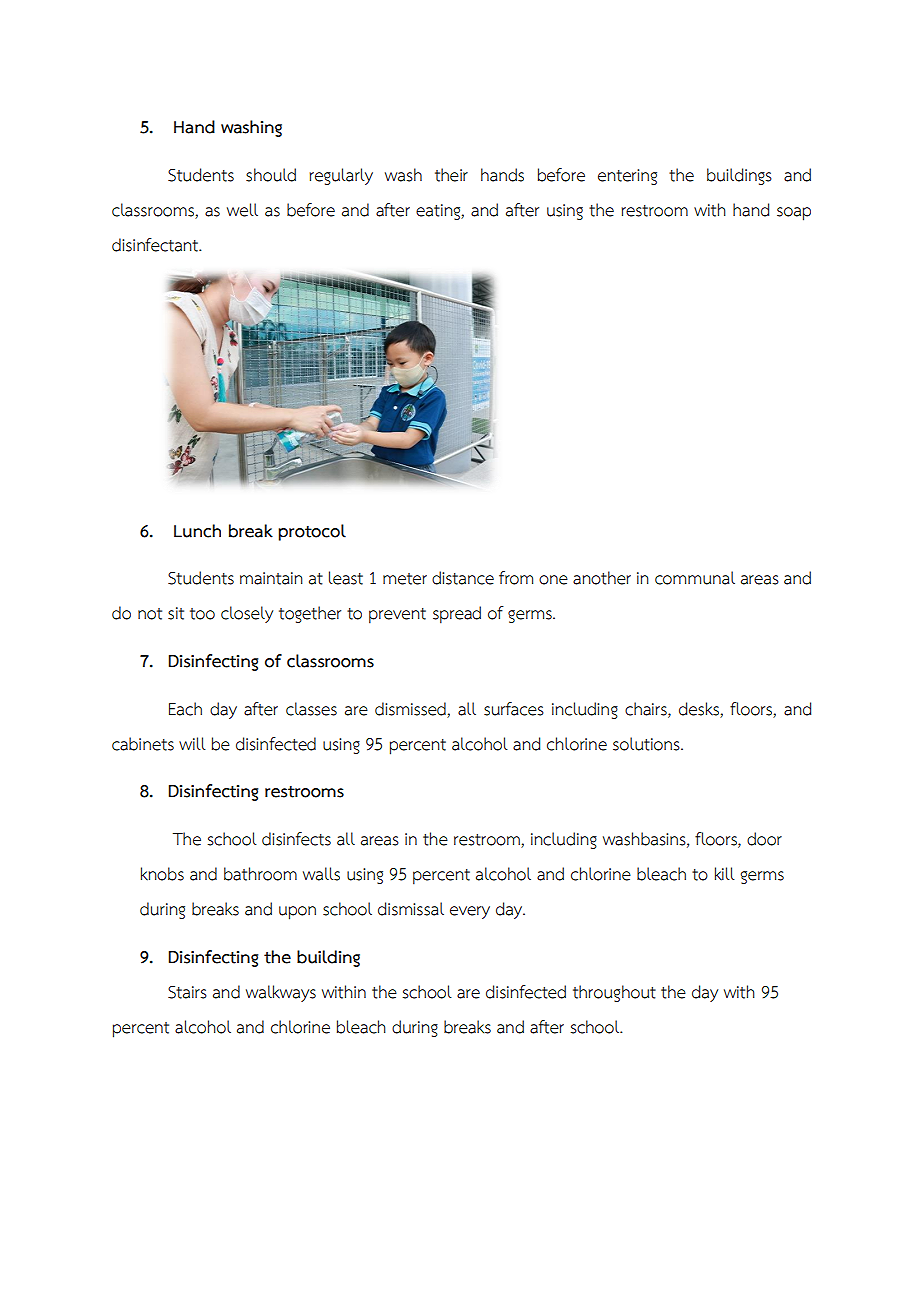 This image has width=924, height=1308. I want to click on Stairs, so click(187, 992).
